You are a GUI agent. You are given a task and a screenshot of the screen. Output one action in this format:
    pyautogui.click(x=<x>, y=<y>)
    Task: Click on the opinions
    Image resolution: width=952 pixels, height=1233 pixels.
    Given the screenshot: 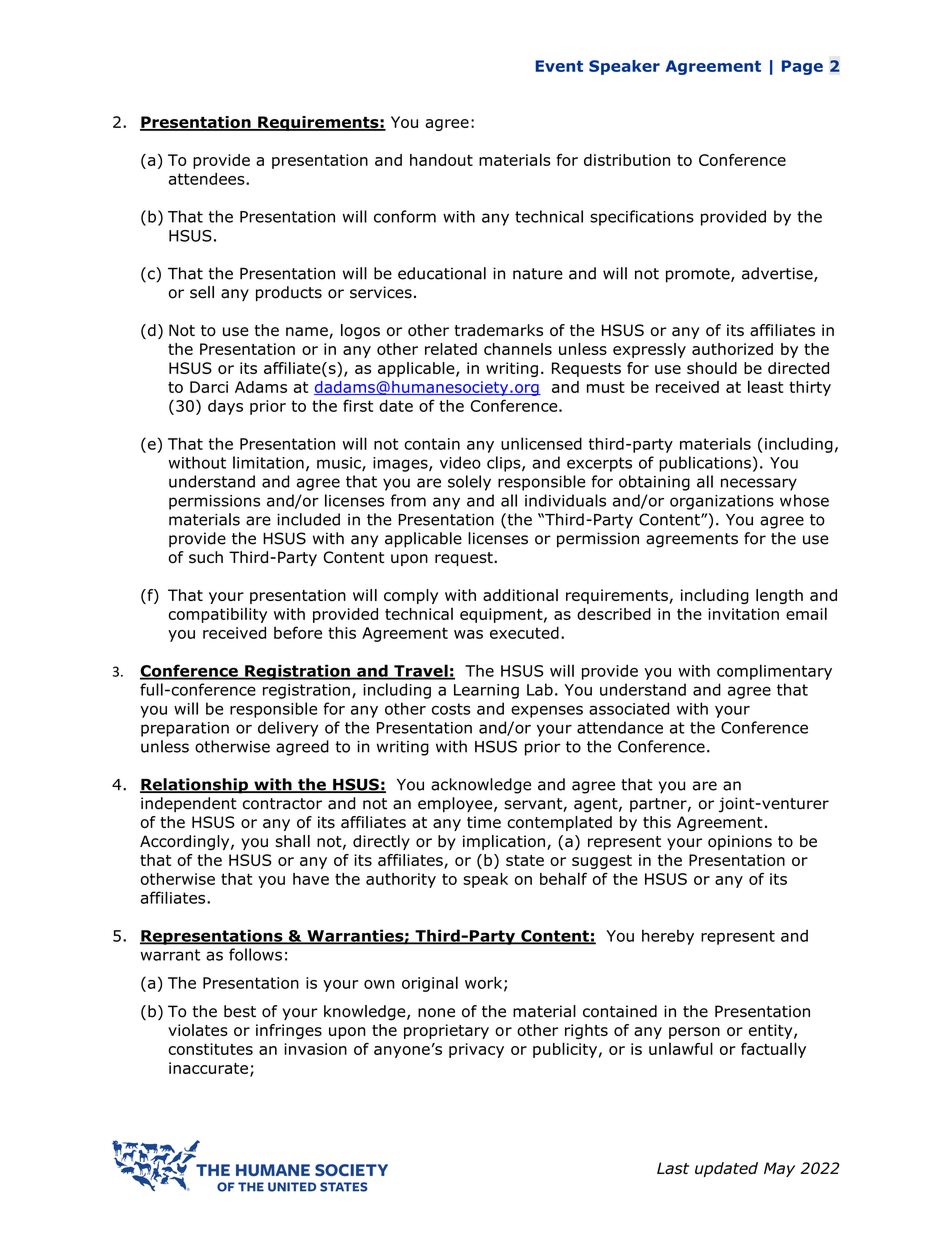 What is the action you would take?
    pyautogui.click(x=740, y=842)
